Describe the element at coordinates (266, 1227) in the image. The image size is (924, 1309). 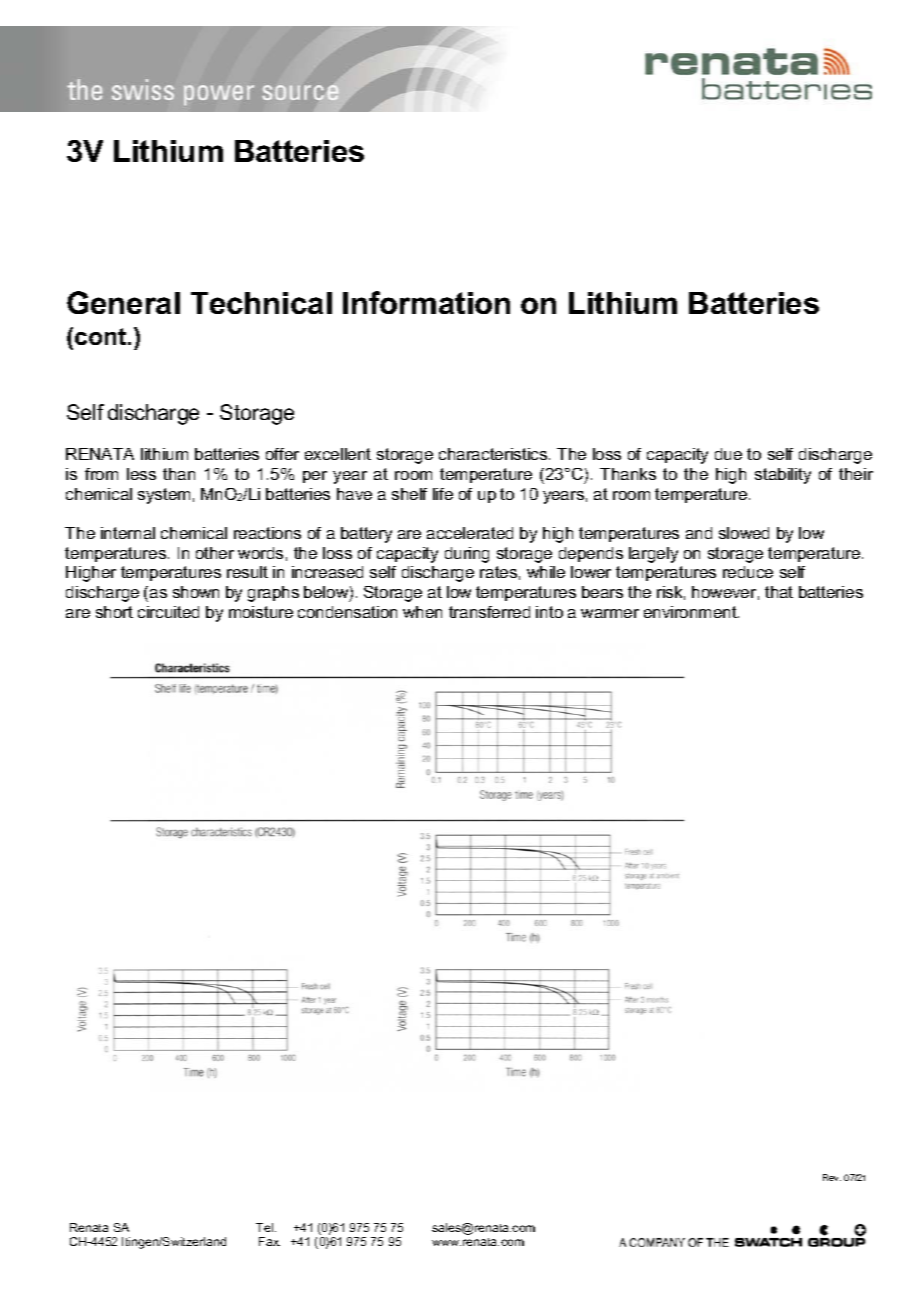
I see `Tel` at that location.
